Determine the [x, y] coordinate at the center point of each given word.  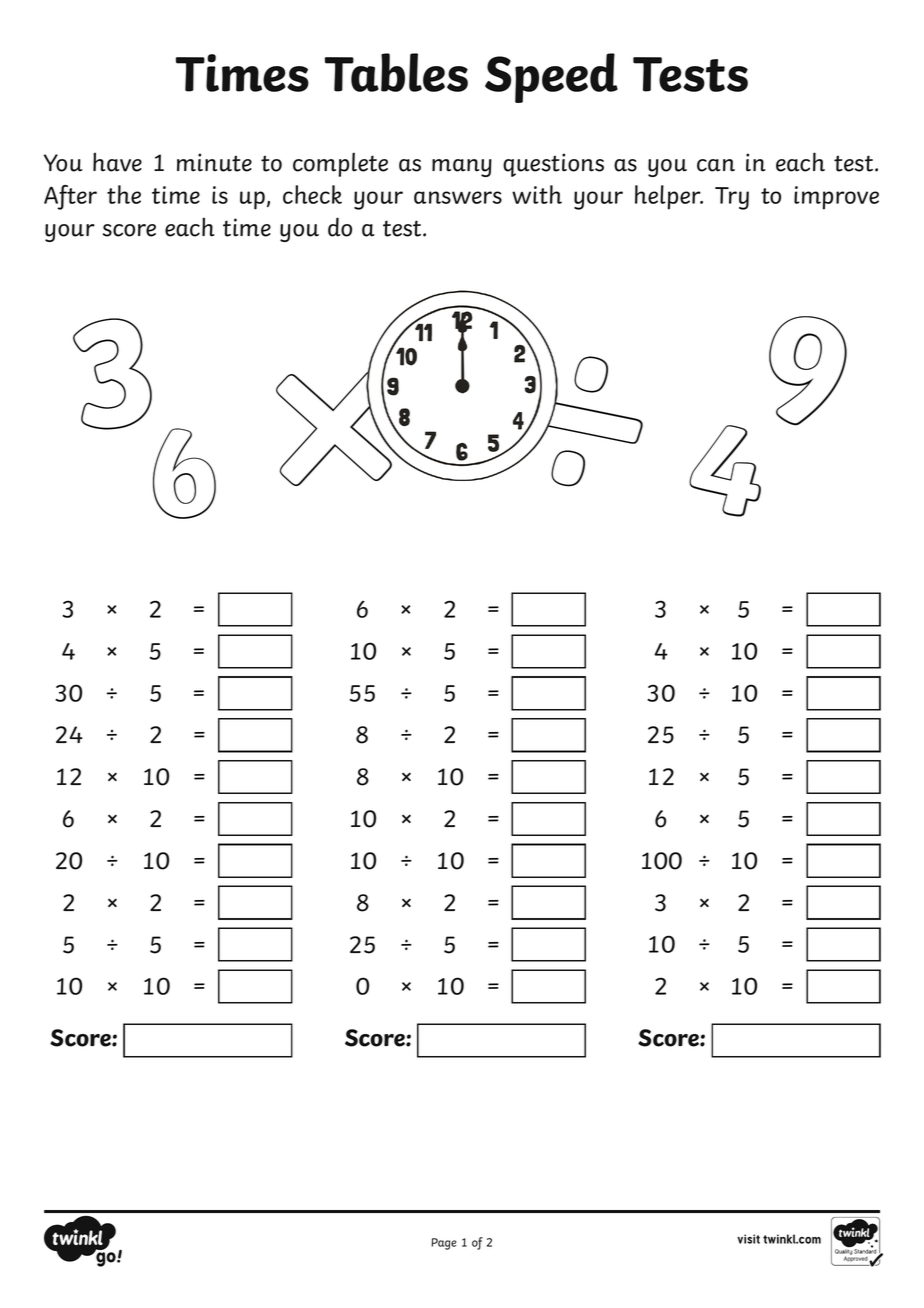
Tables [396, 72]
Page [443, 1244]
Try [732, 198]
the [124, 194]
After [70, 197]
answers [458, 197]
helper [669, 197]
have [117, 162]
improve [836, 198]
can [716, 165]
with [537, 194]
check [312, 194]
